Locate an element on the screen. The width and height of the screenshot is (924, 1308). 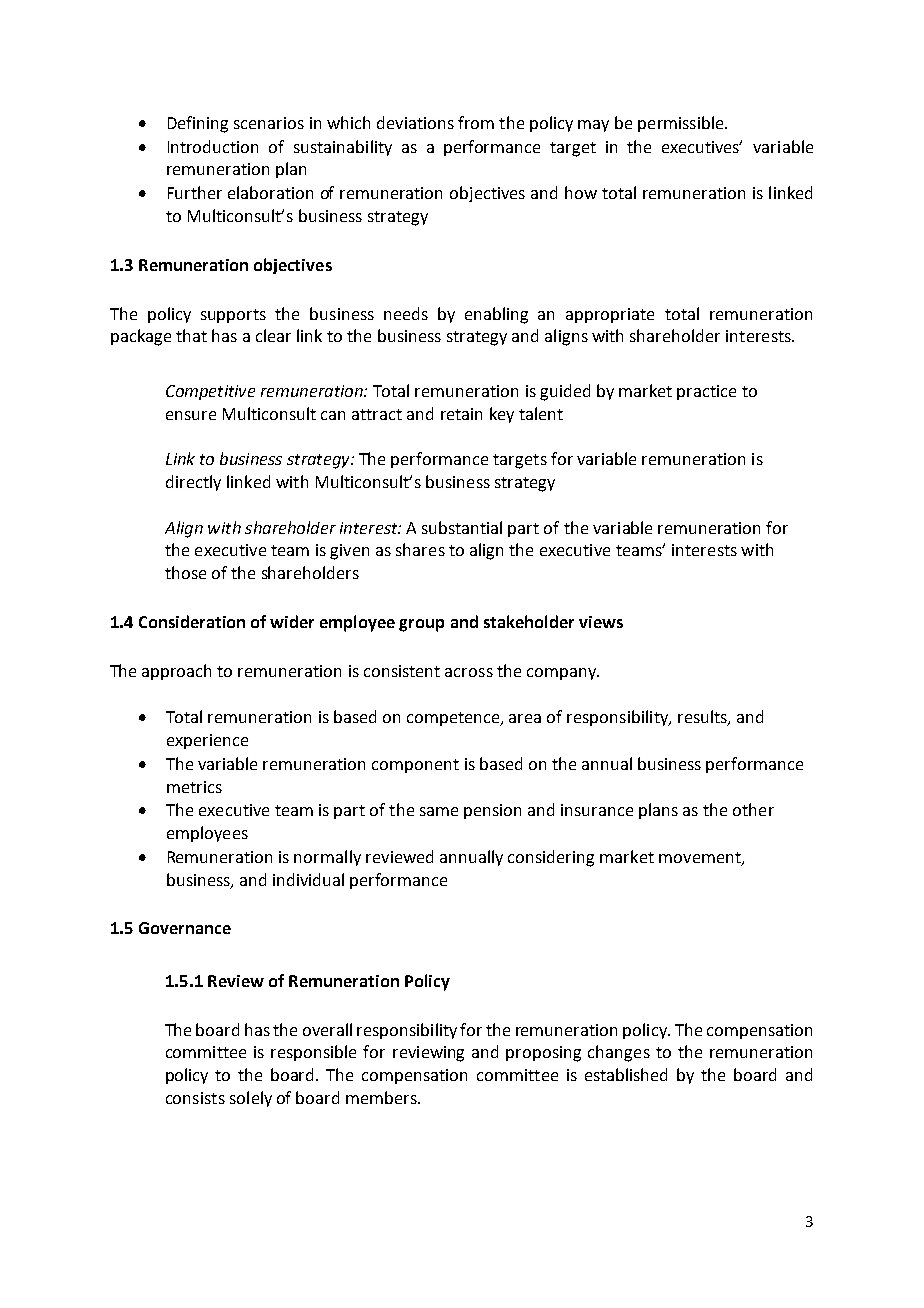
consists is located at coordinates (195, 1098).
